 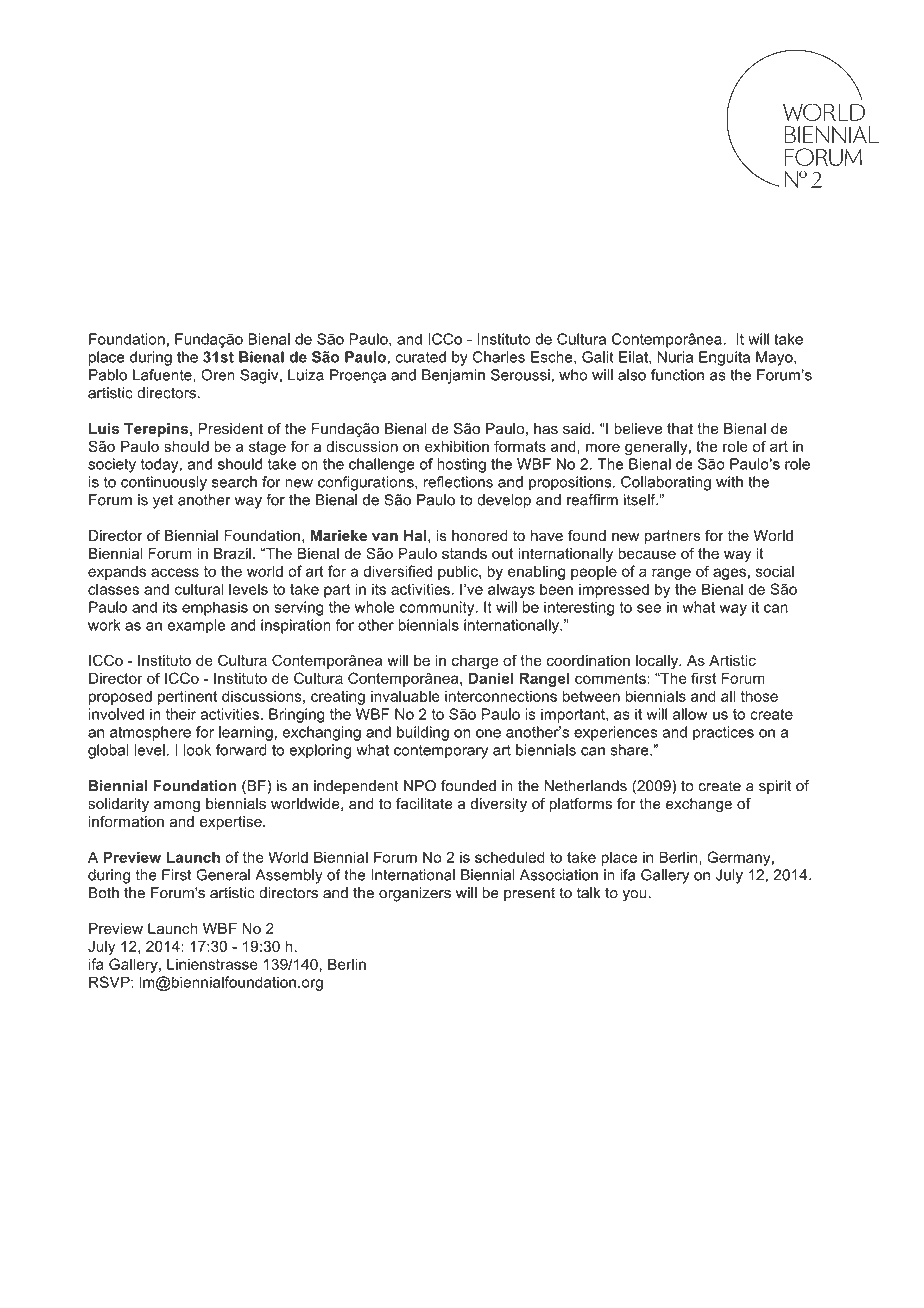 What do you see at coordinates (104, 893) in the document?
I see `Both` at bounding box center [104, 893].
